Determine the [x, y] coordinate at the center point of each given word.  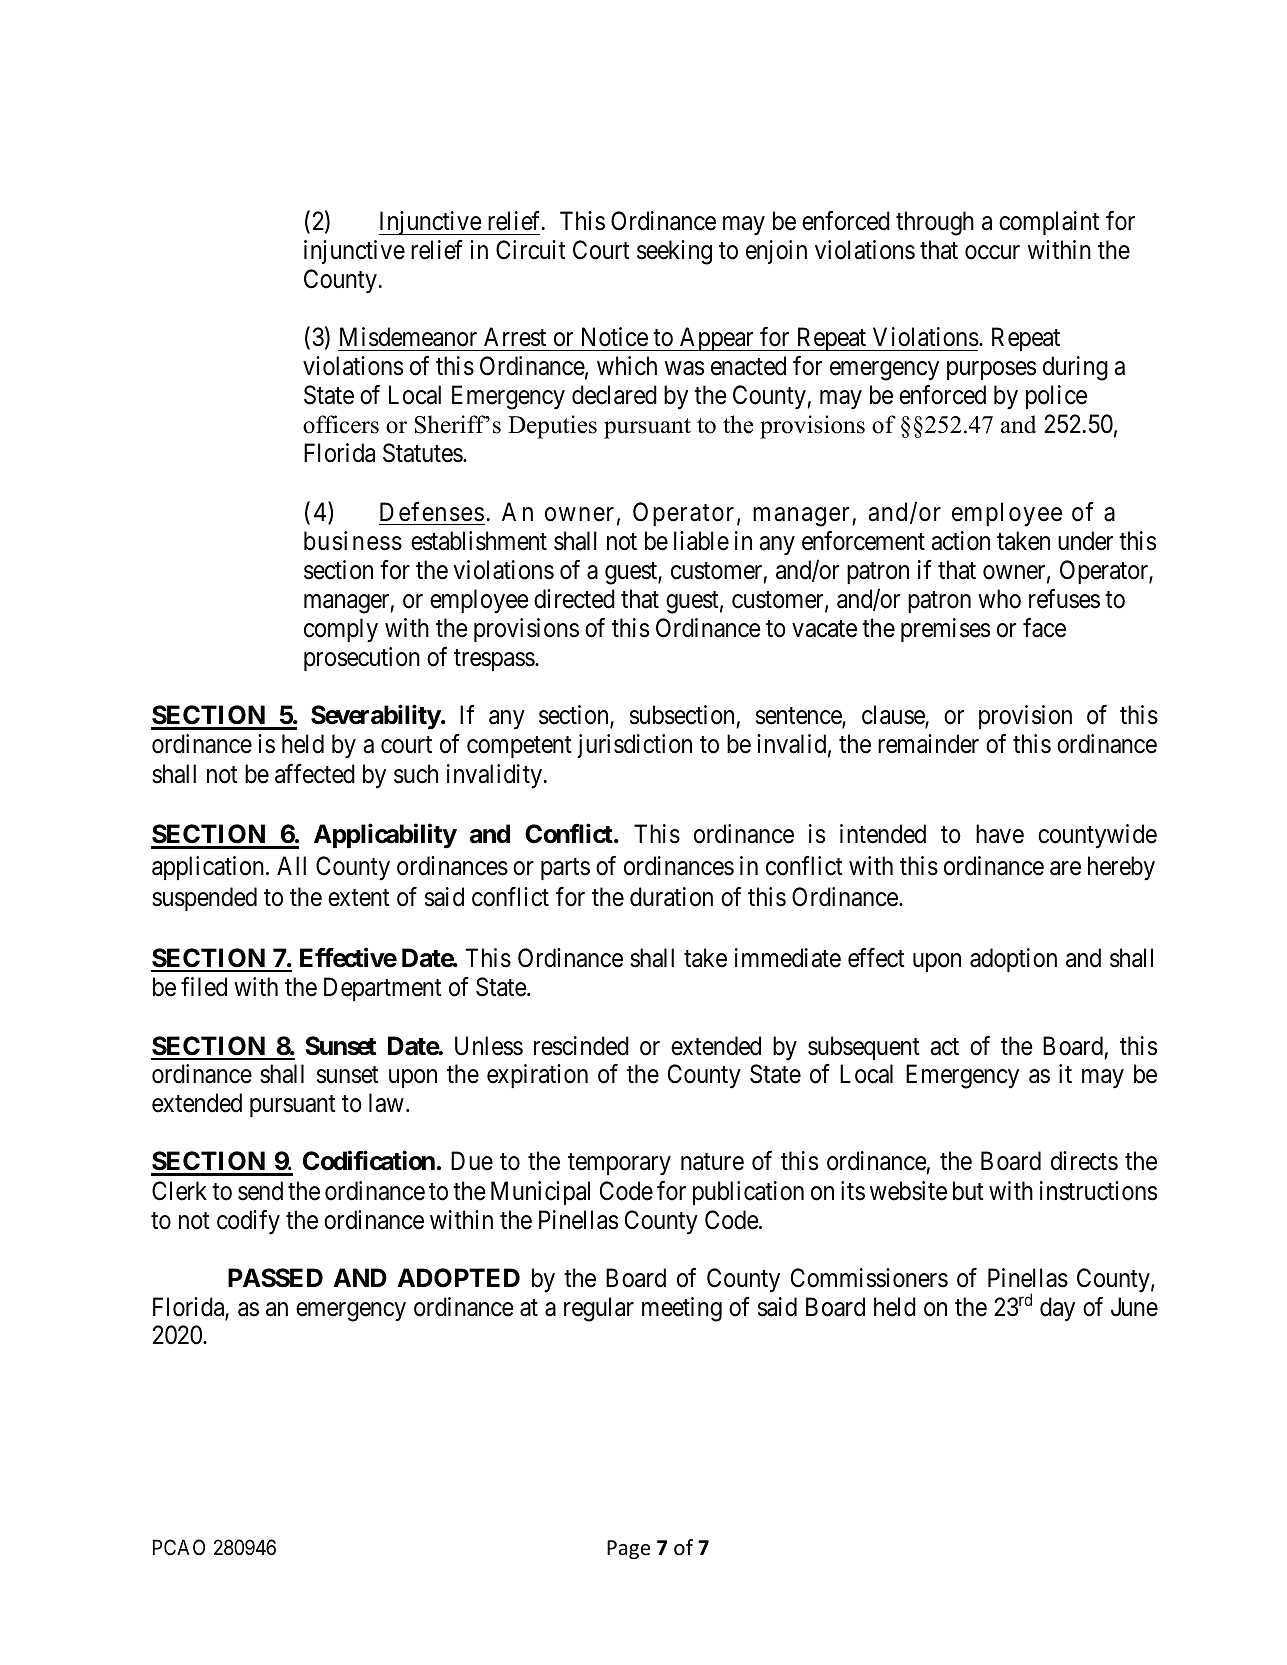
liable [701, 541]
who [999, 599]
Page [628, 1549]
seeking [674, 252]
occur [992, 253]
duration [671, 897]
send [260, 1191]
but [968, 1191]
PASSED [275, 1278]
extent [359, 898]
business [353, 541]
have [1000, 834]
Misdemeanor [408, 337]
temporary [619, 1165]
